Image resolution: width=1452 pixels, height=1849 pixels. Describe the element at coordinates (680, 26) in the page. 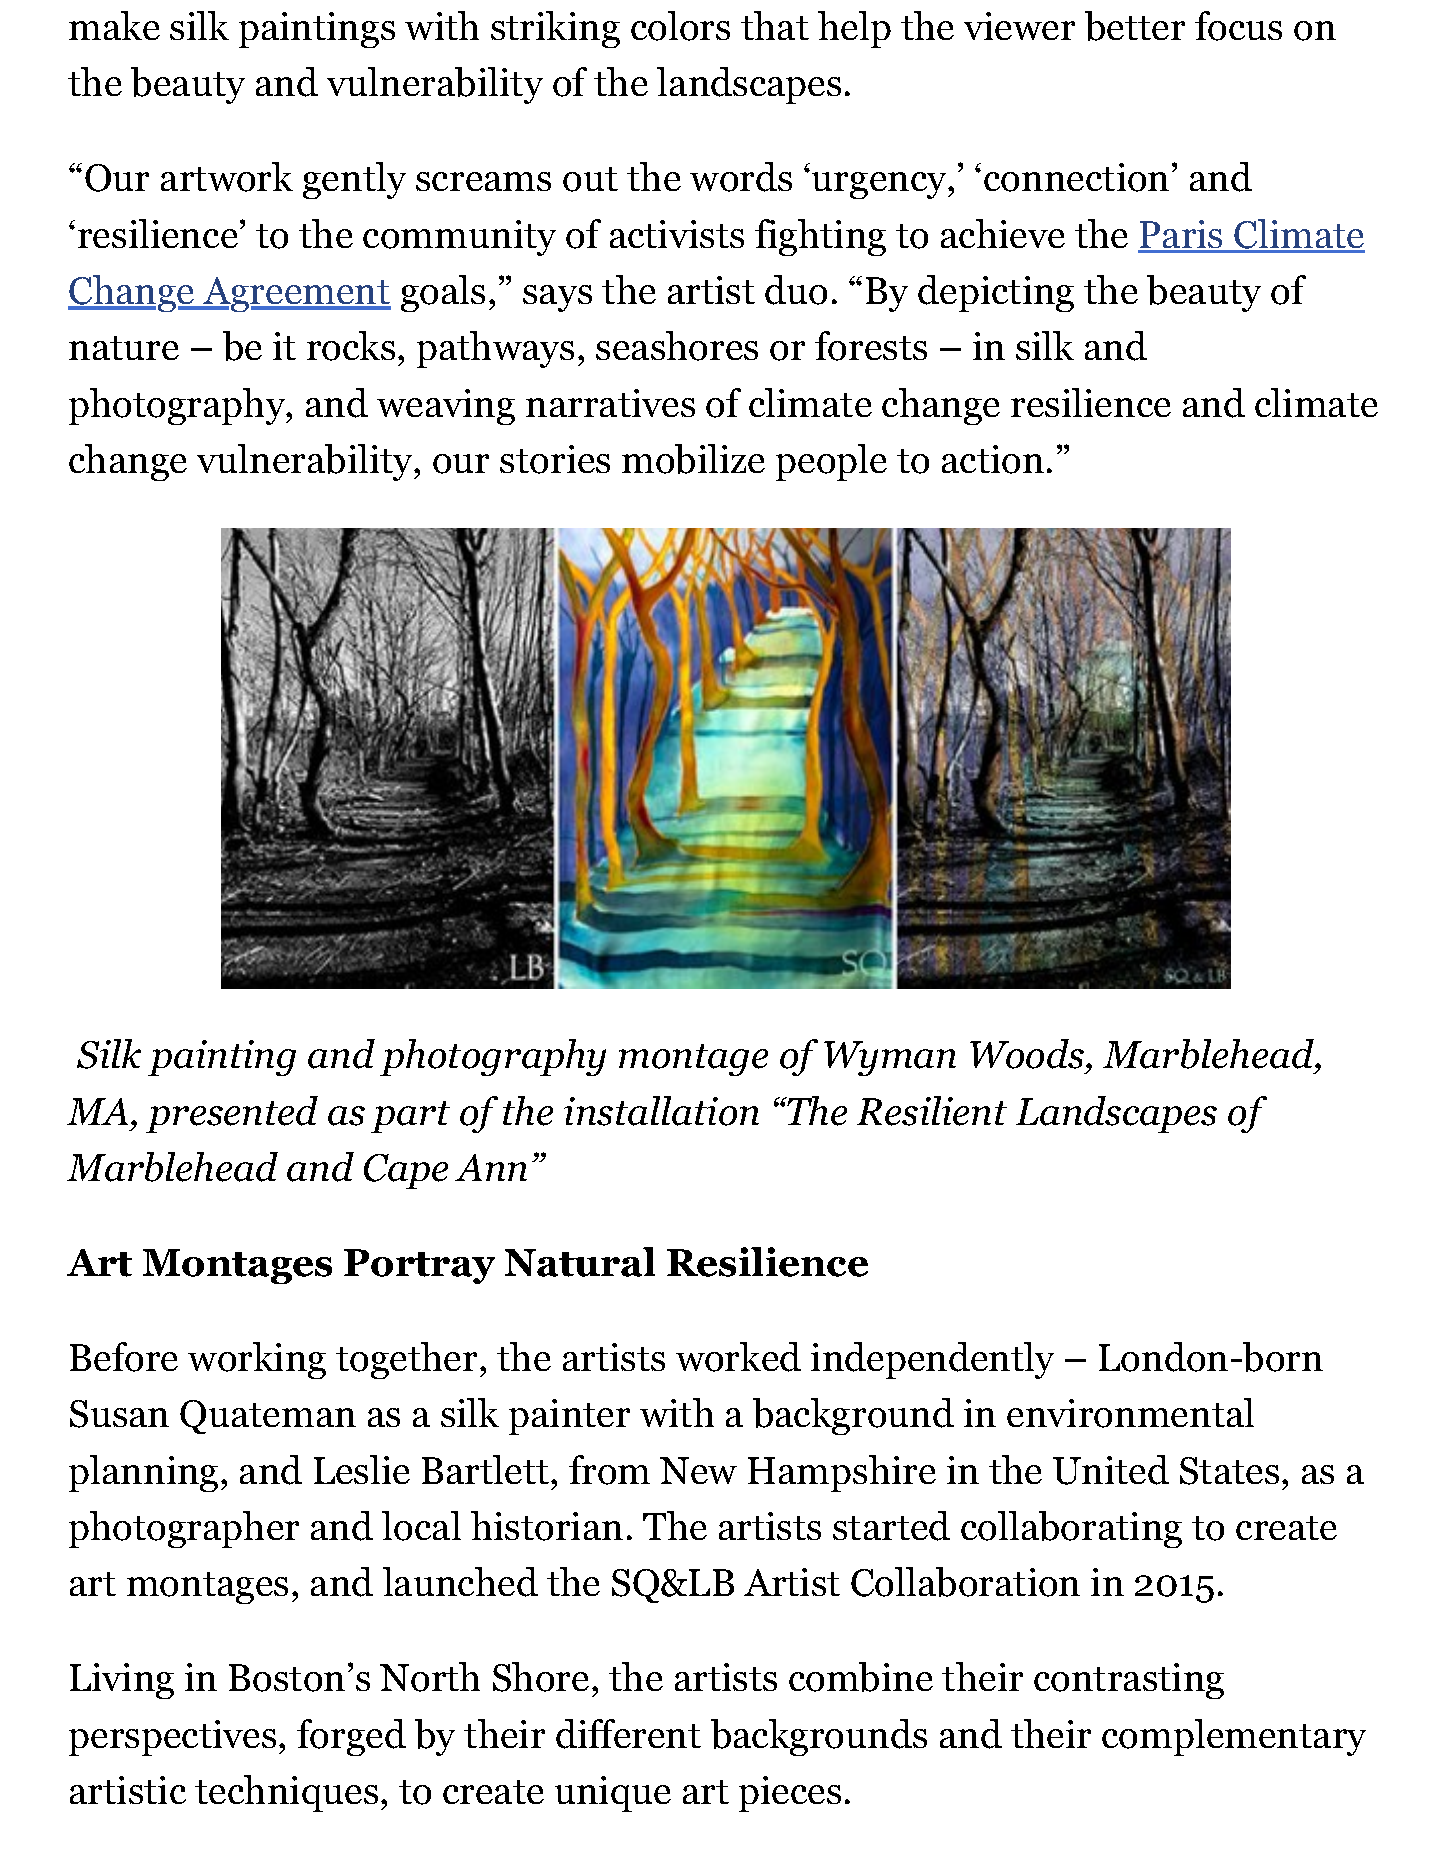

I see `colors` at that location.
